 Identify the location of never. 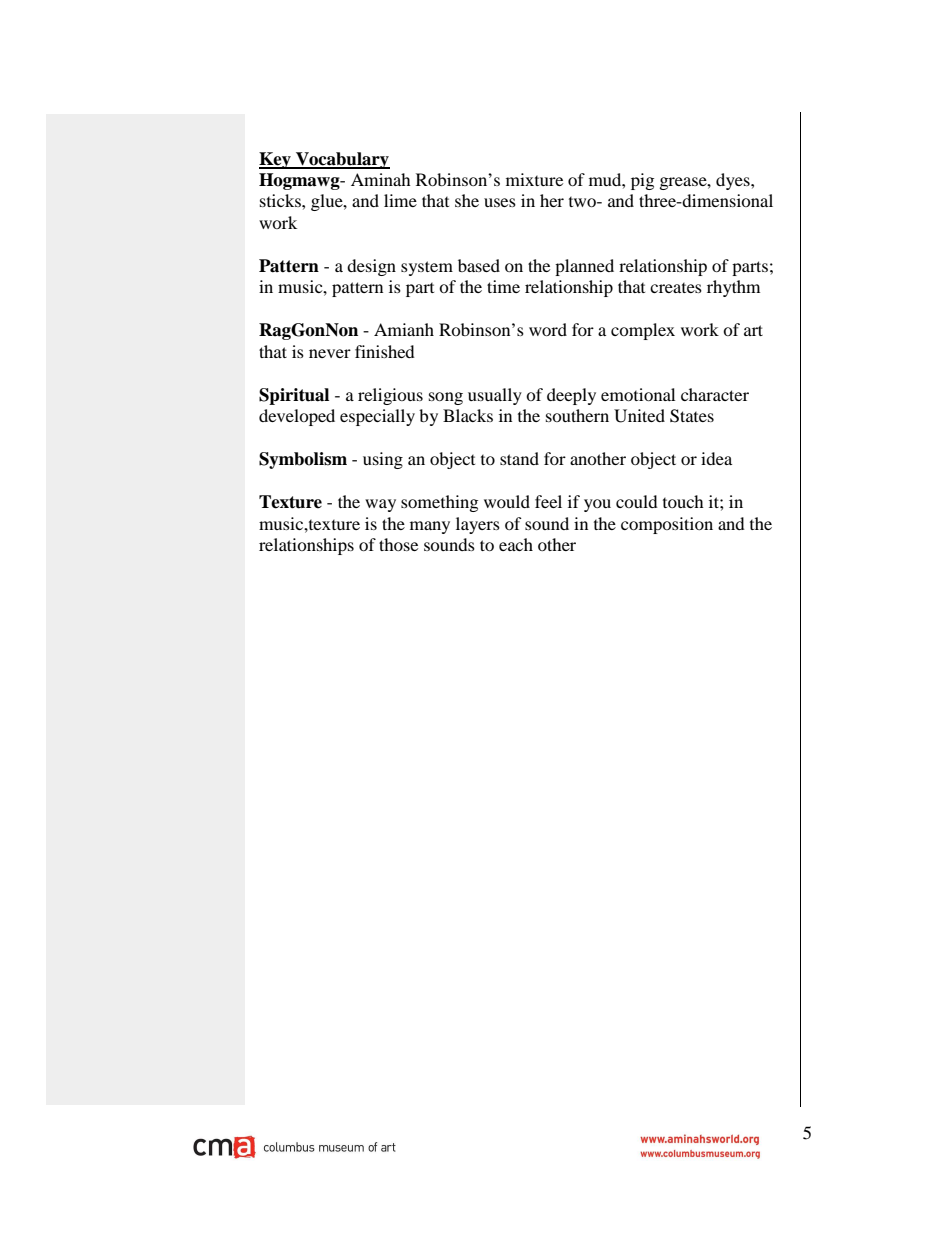
(330, 353).
